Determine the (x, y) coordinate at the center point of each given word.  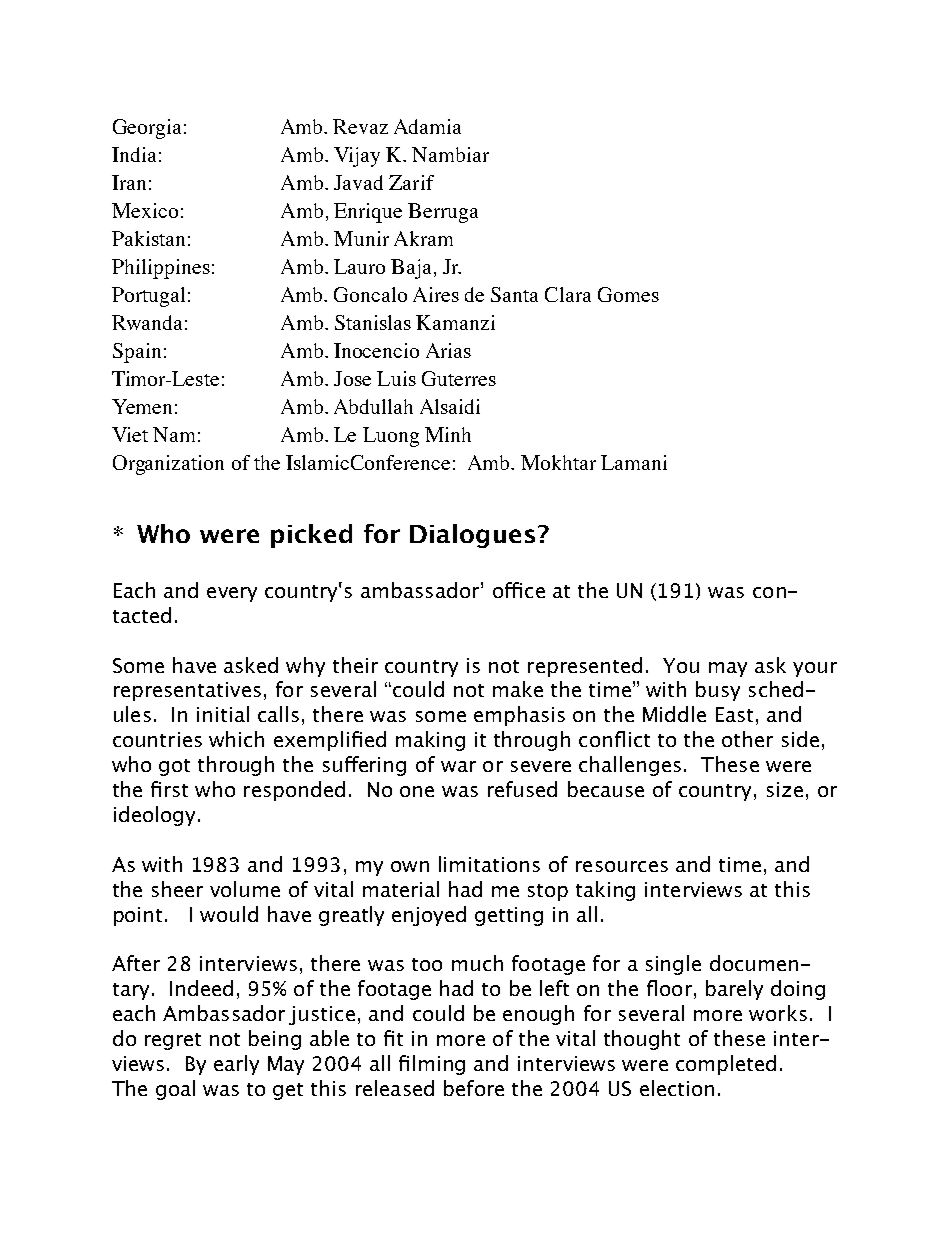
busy (718, 691)
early (236, 1065)
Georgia (147, 129)
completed (726, 1065)
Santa (514, 294)
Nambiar (450, 154)
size (785, 789)
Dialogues (472, 536)
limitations (489, 864)
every (232, 594)
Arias (448, 350)
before (474, 1088)
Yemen (142, 406)
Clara (568, 294)
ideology (154, 816)
